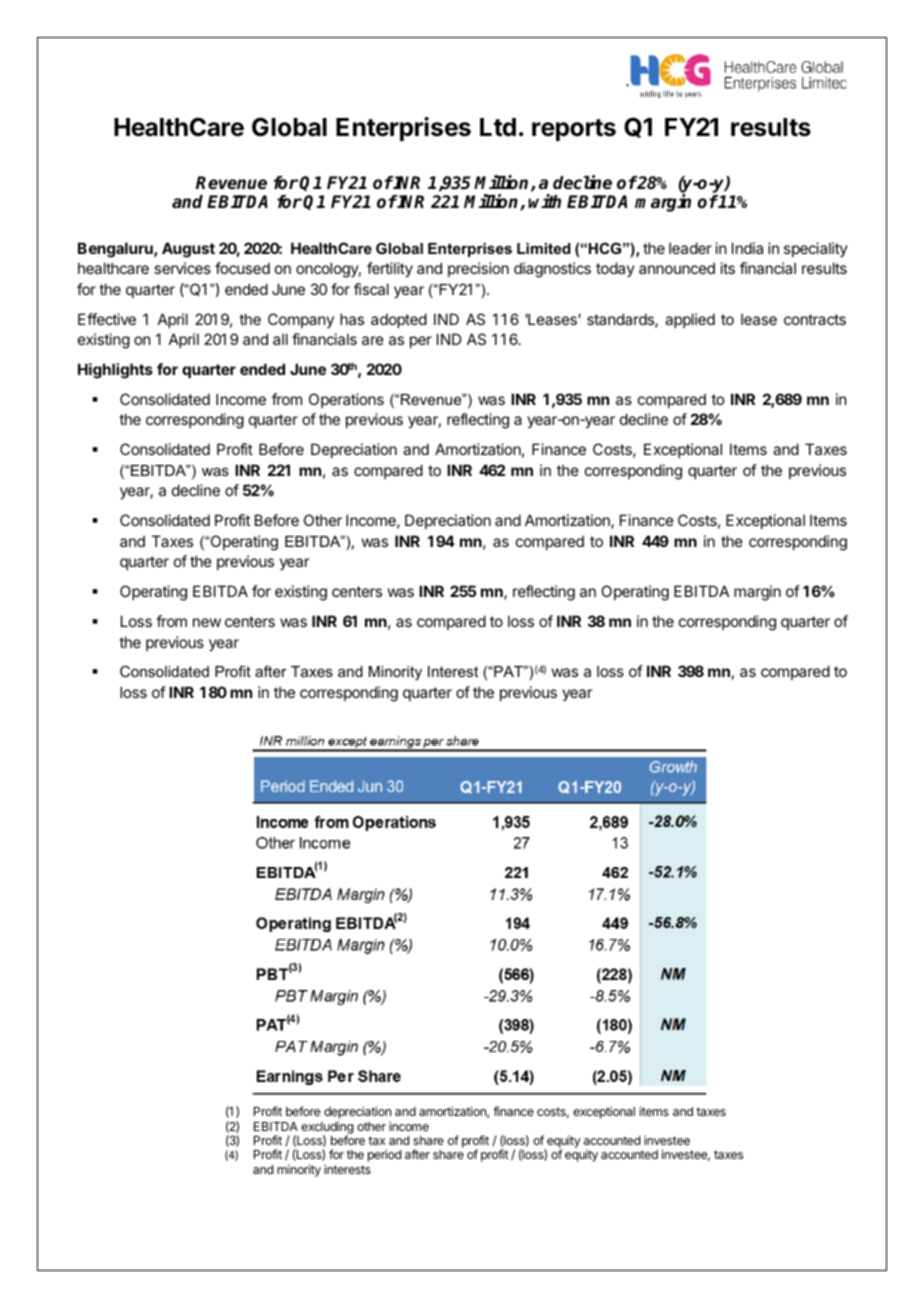 This screenshot has width=924, height=1308. Describe the element at coordinates (188, 250) in the screenshot. I see `August` at that location.
